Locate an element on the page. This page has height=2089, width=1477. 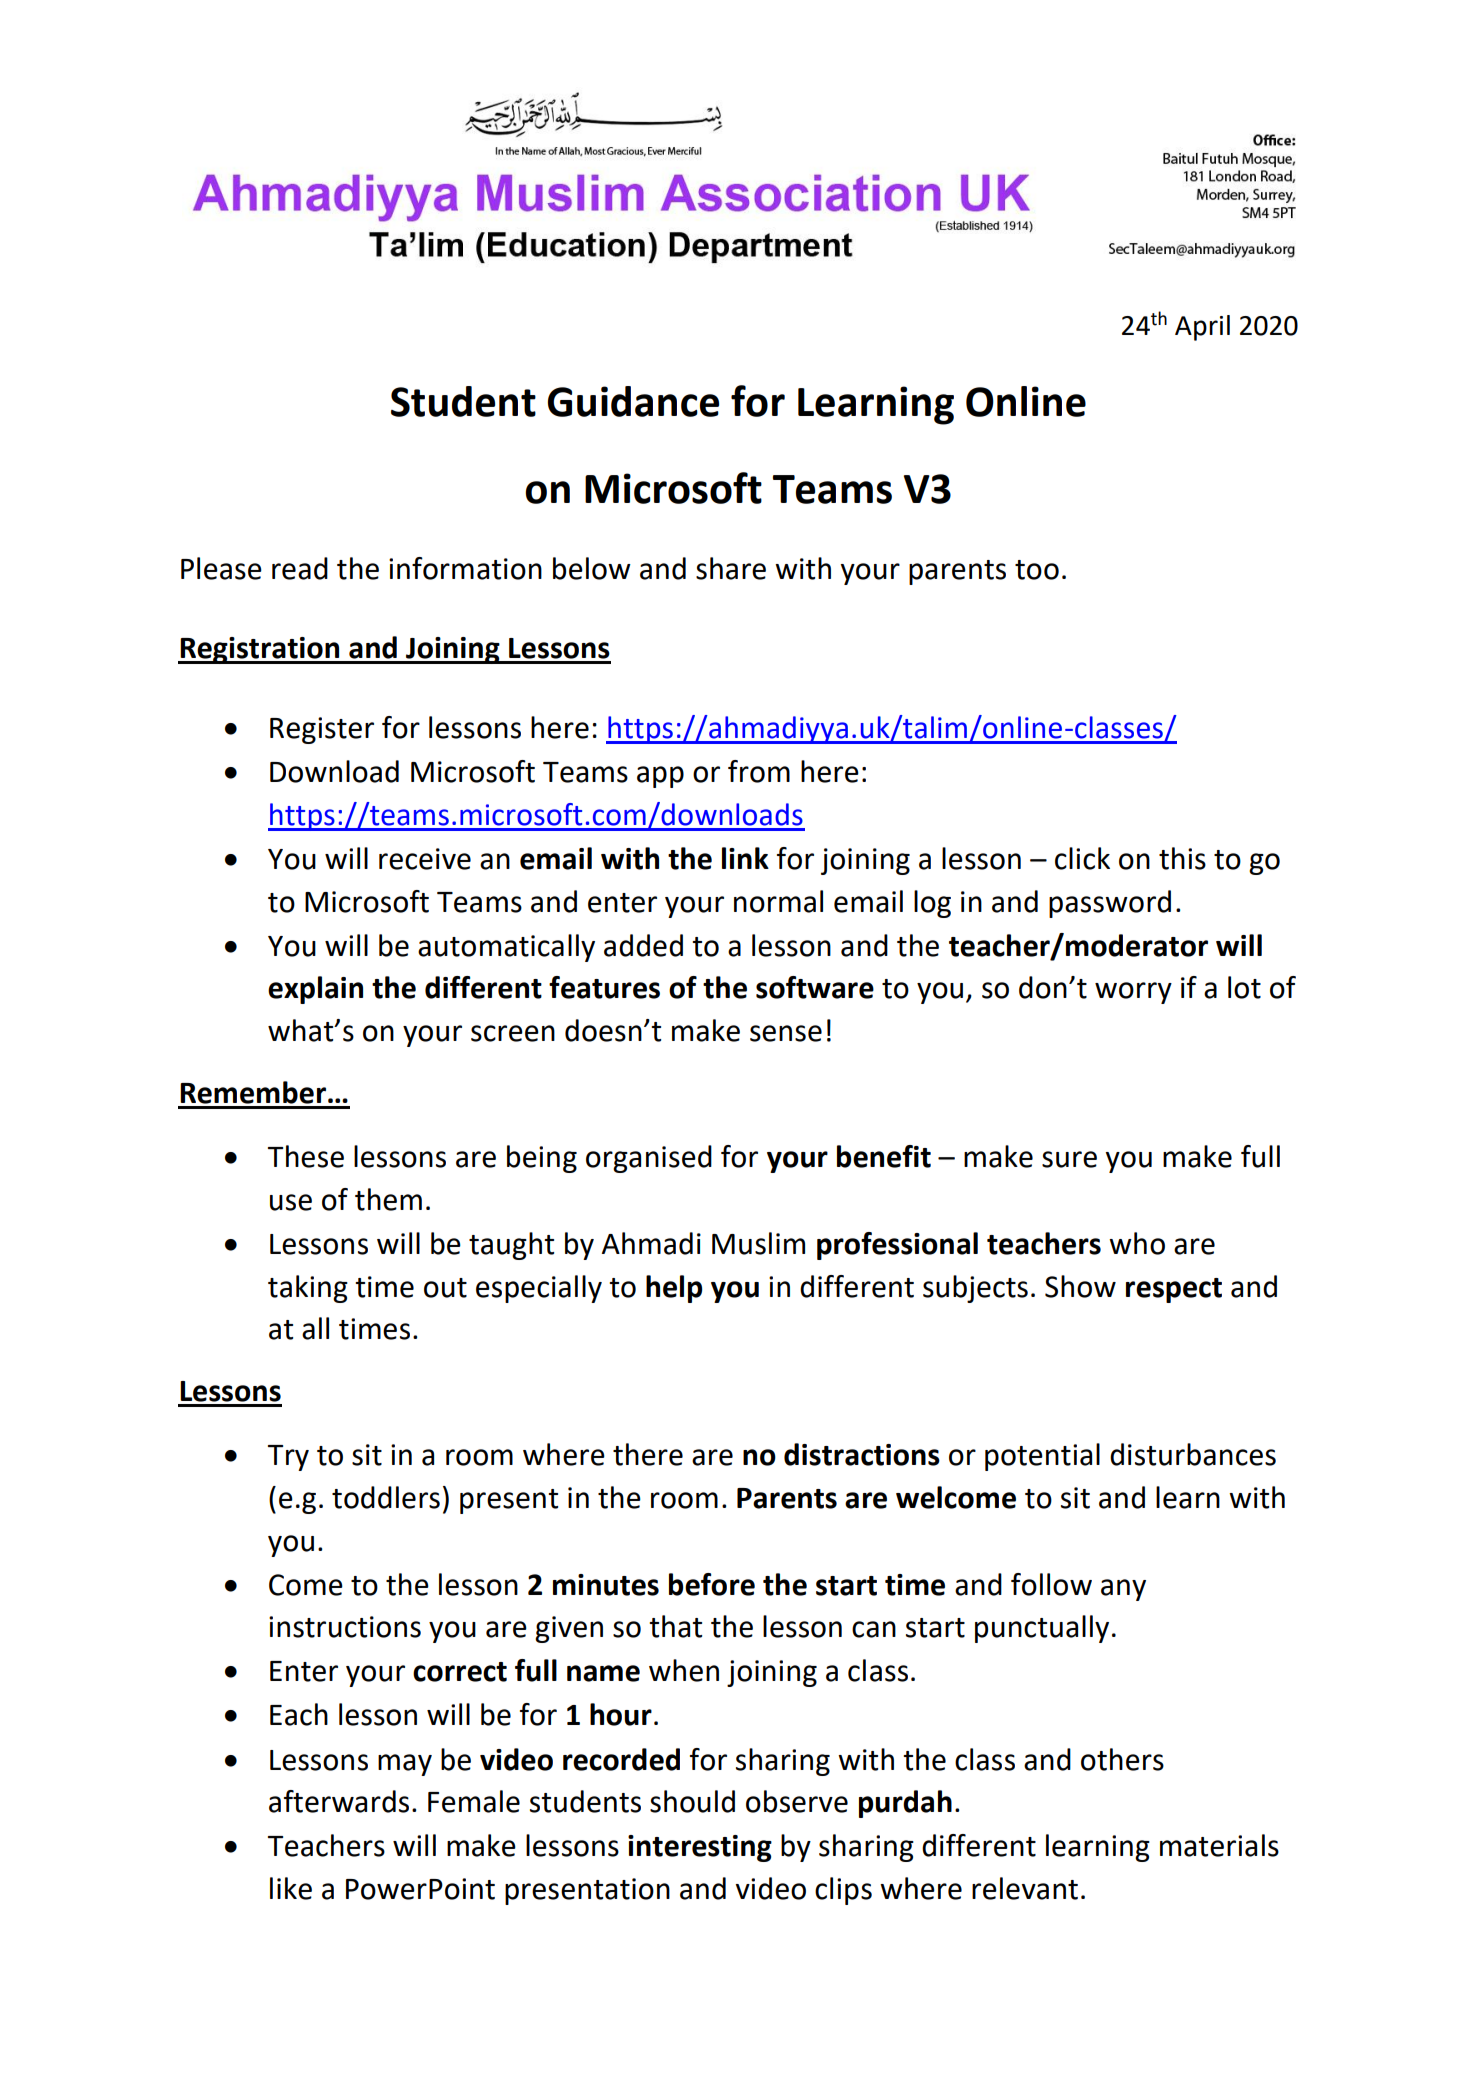
click is located at coordinates (1082, 858).
